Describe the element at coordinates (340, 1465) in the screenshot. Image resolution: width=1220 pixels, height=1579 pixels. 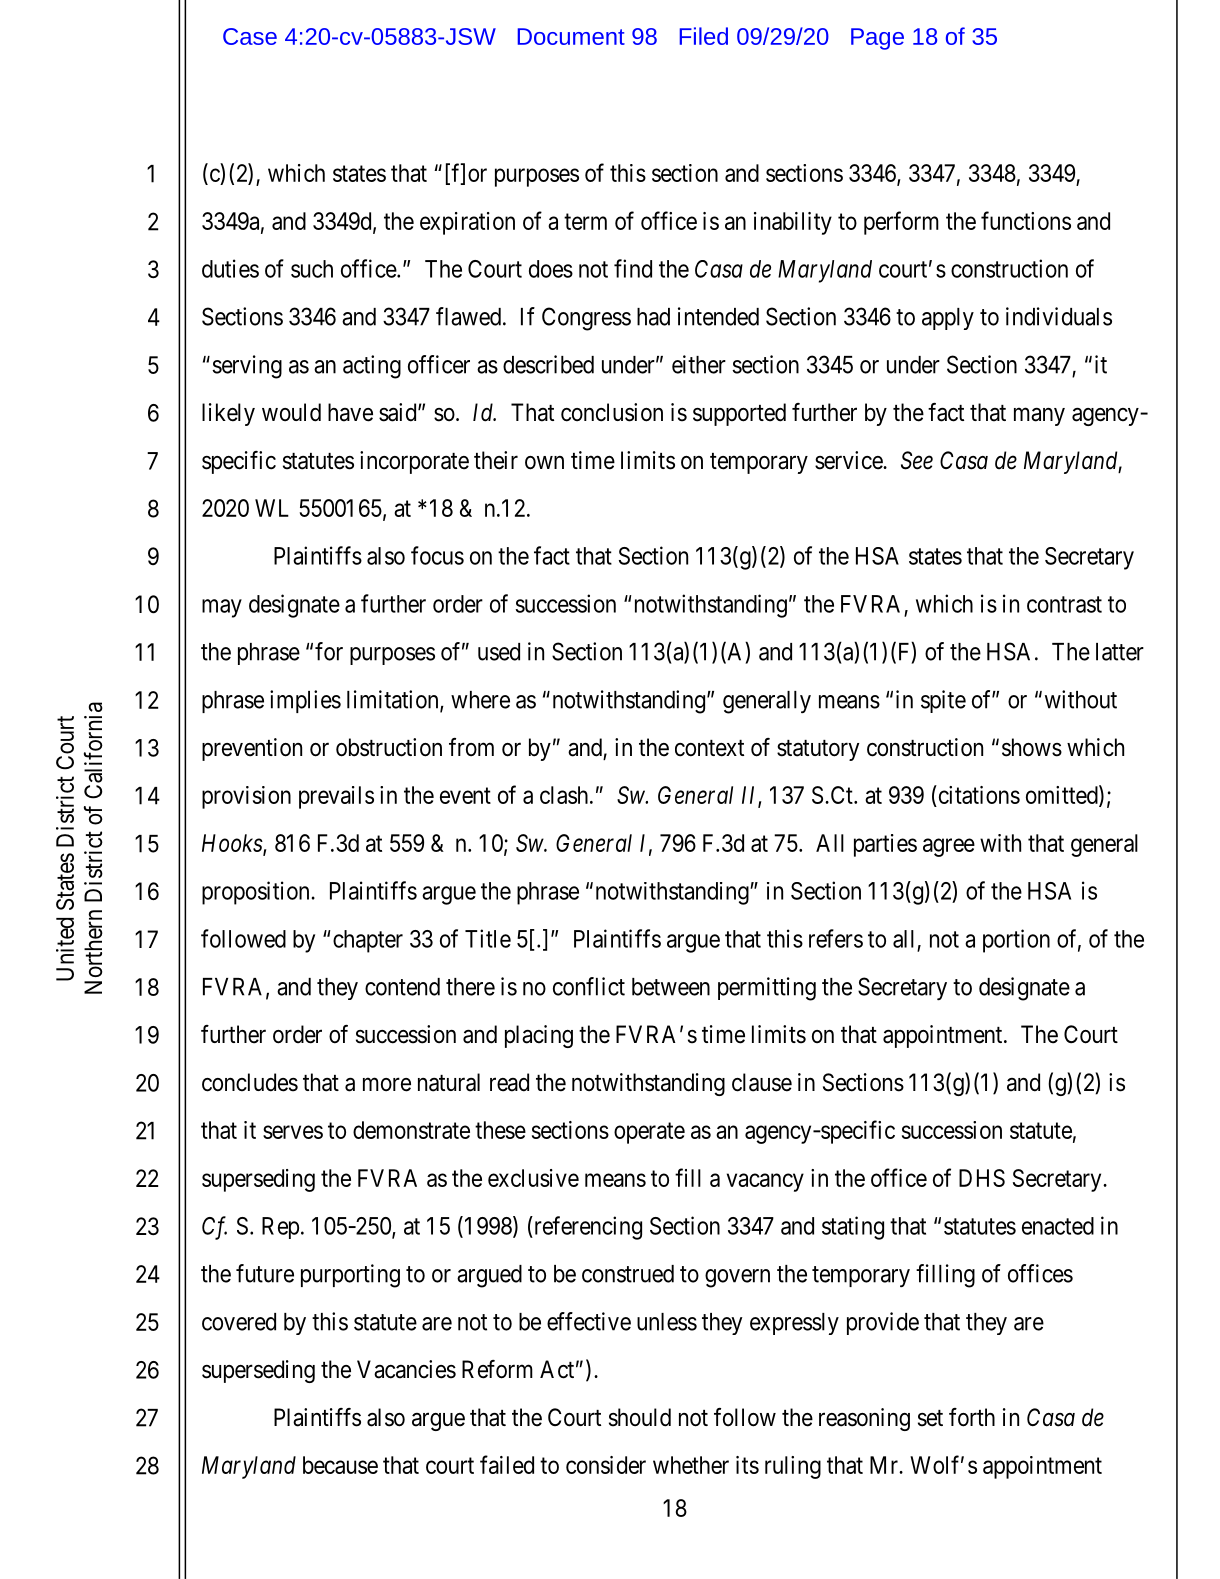
I see `because` at that location.
